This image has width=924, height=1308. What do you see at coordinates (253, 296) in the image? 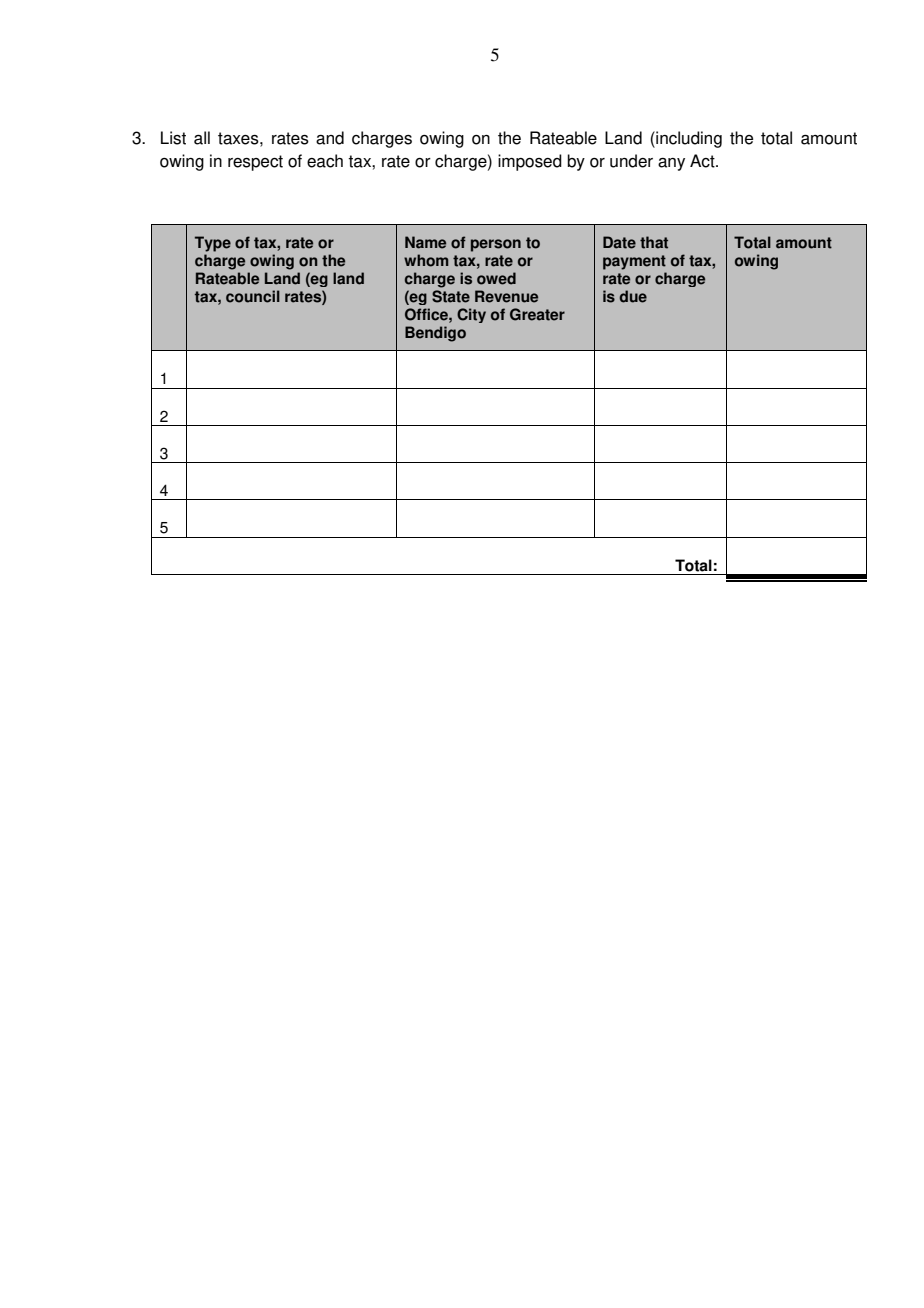
I see `council` at bounding box center [253, 296].
